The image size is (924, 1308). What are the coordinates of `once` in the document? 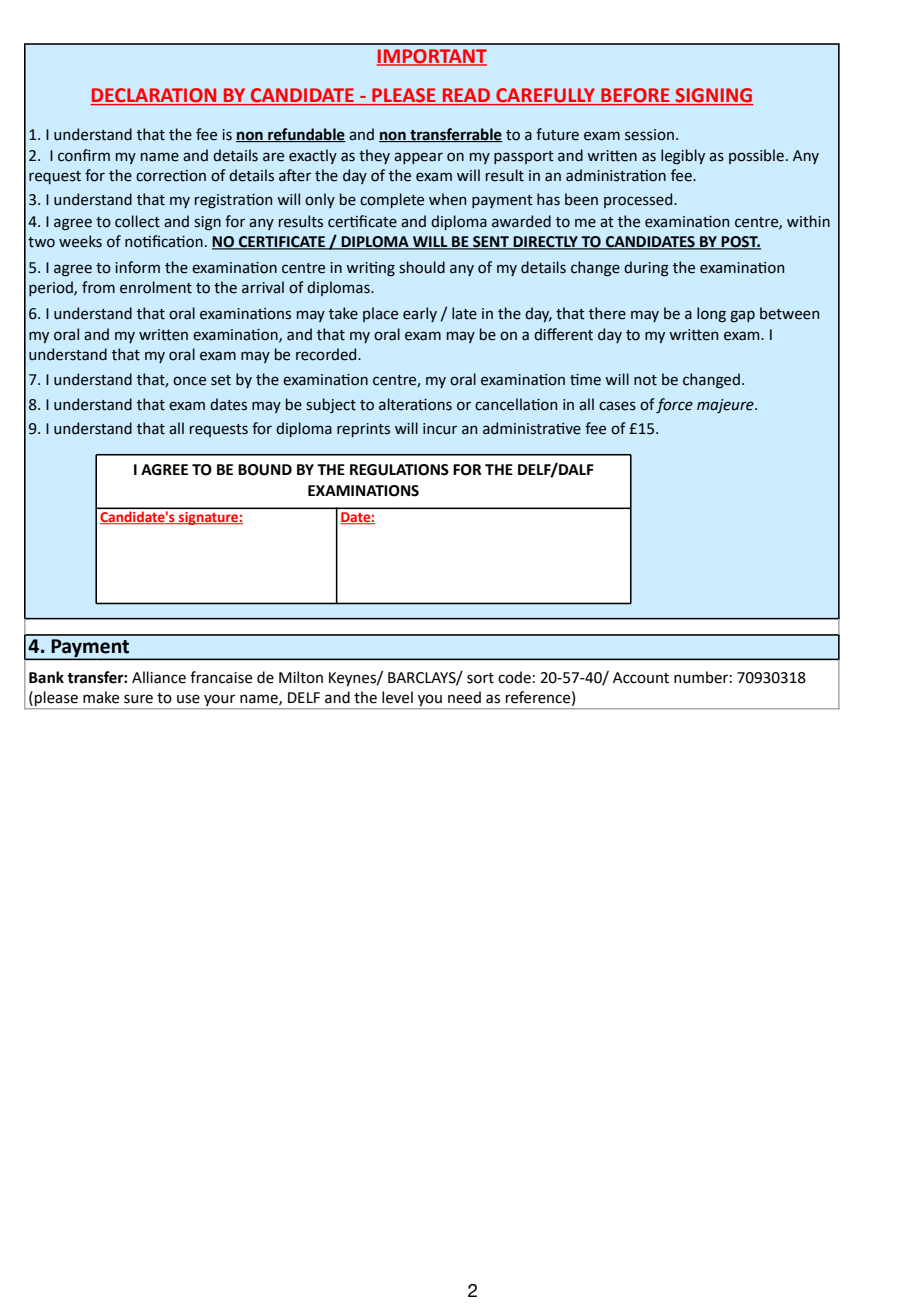 It's located at (189, 381).
